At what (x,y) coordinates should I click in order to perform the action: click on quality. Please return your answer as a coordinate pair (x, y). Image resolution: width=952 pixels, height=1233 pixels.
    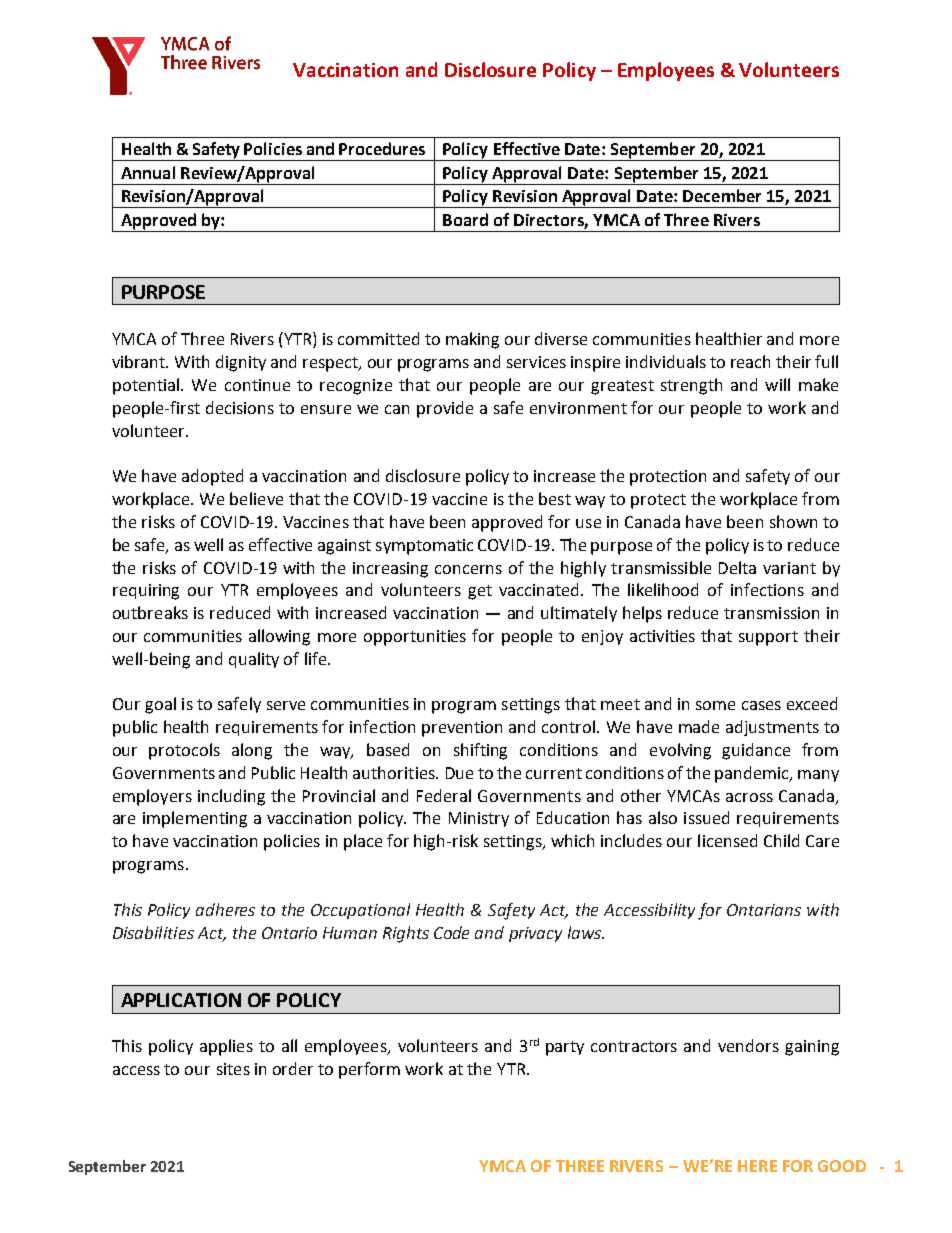
    Looking at the image, I should click on (254, 660).
